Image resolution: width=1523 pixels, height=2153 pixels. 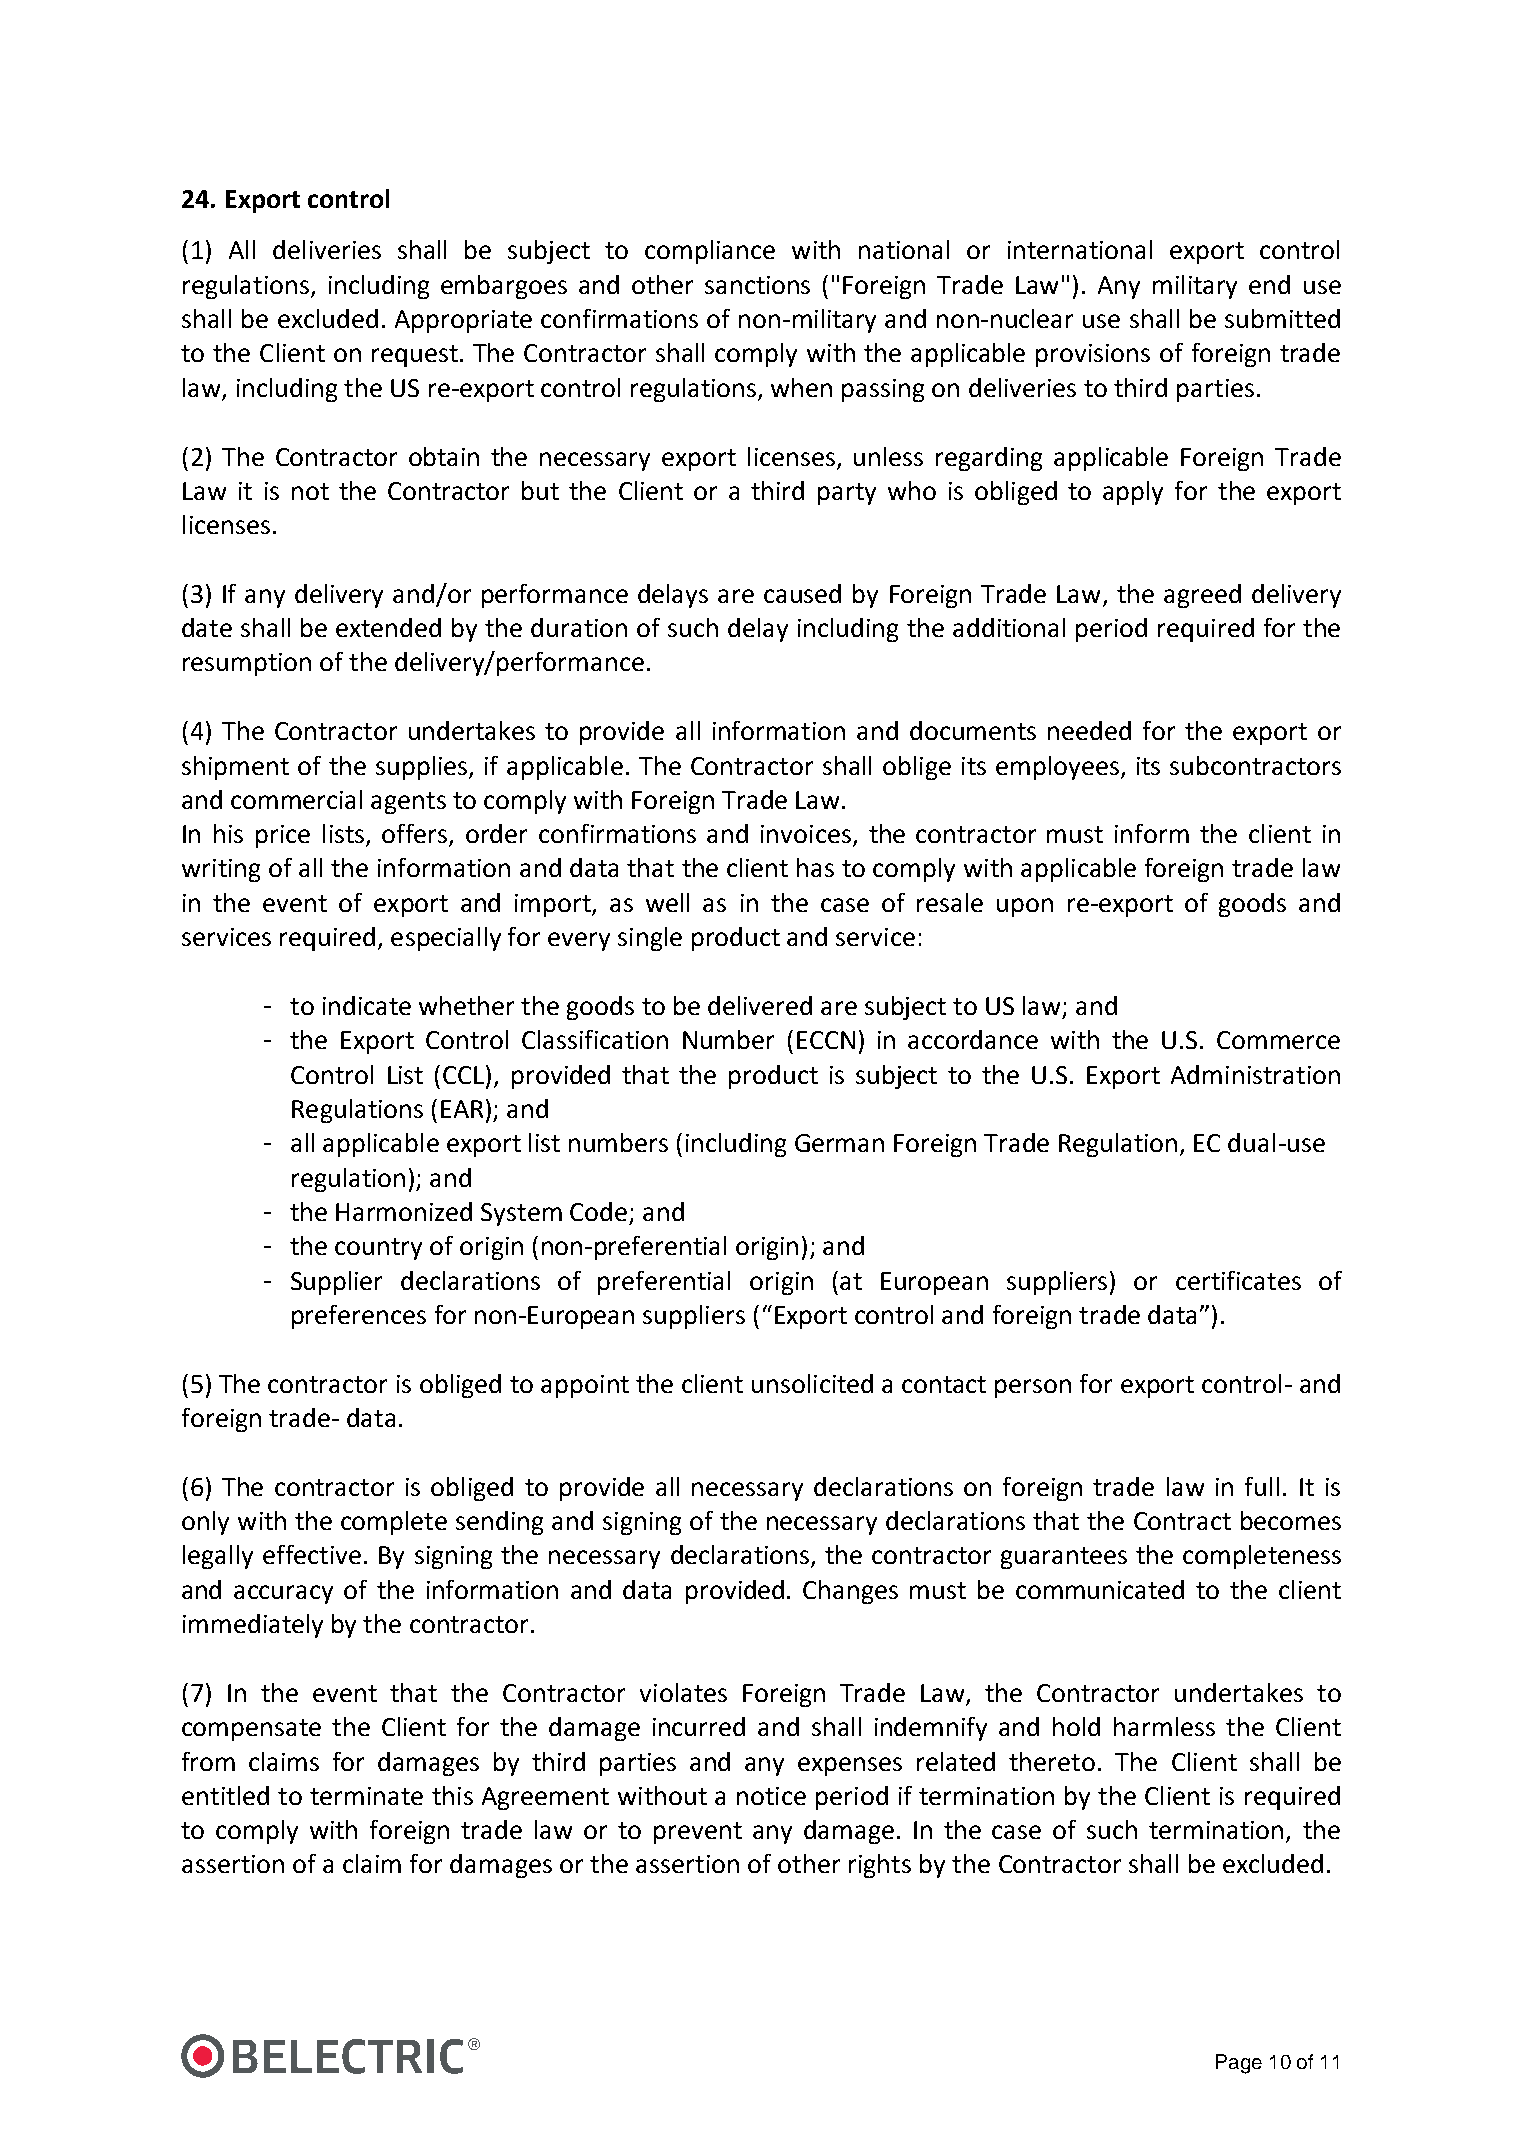 What do you see at coordinates (1239, 2064) in the screenshot?
I see `Page` at bounding box center [1239, 2064].
